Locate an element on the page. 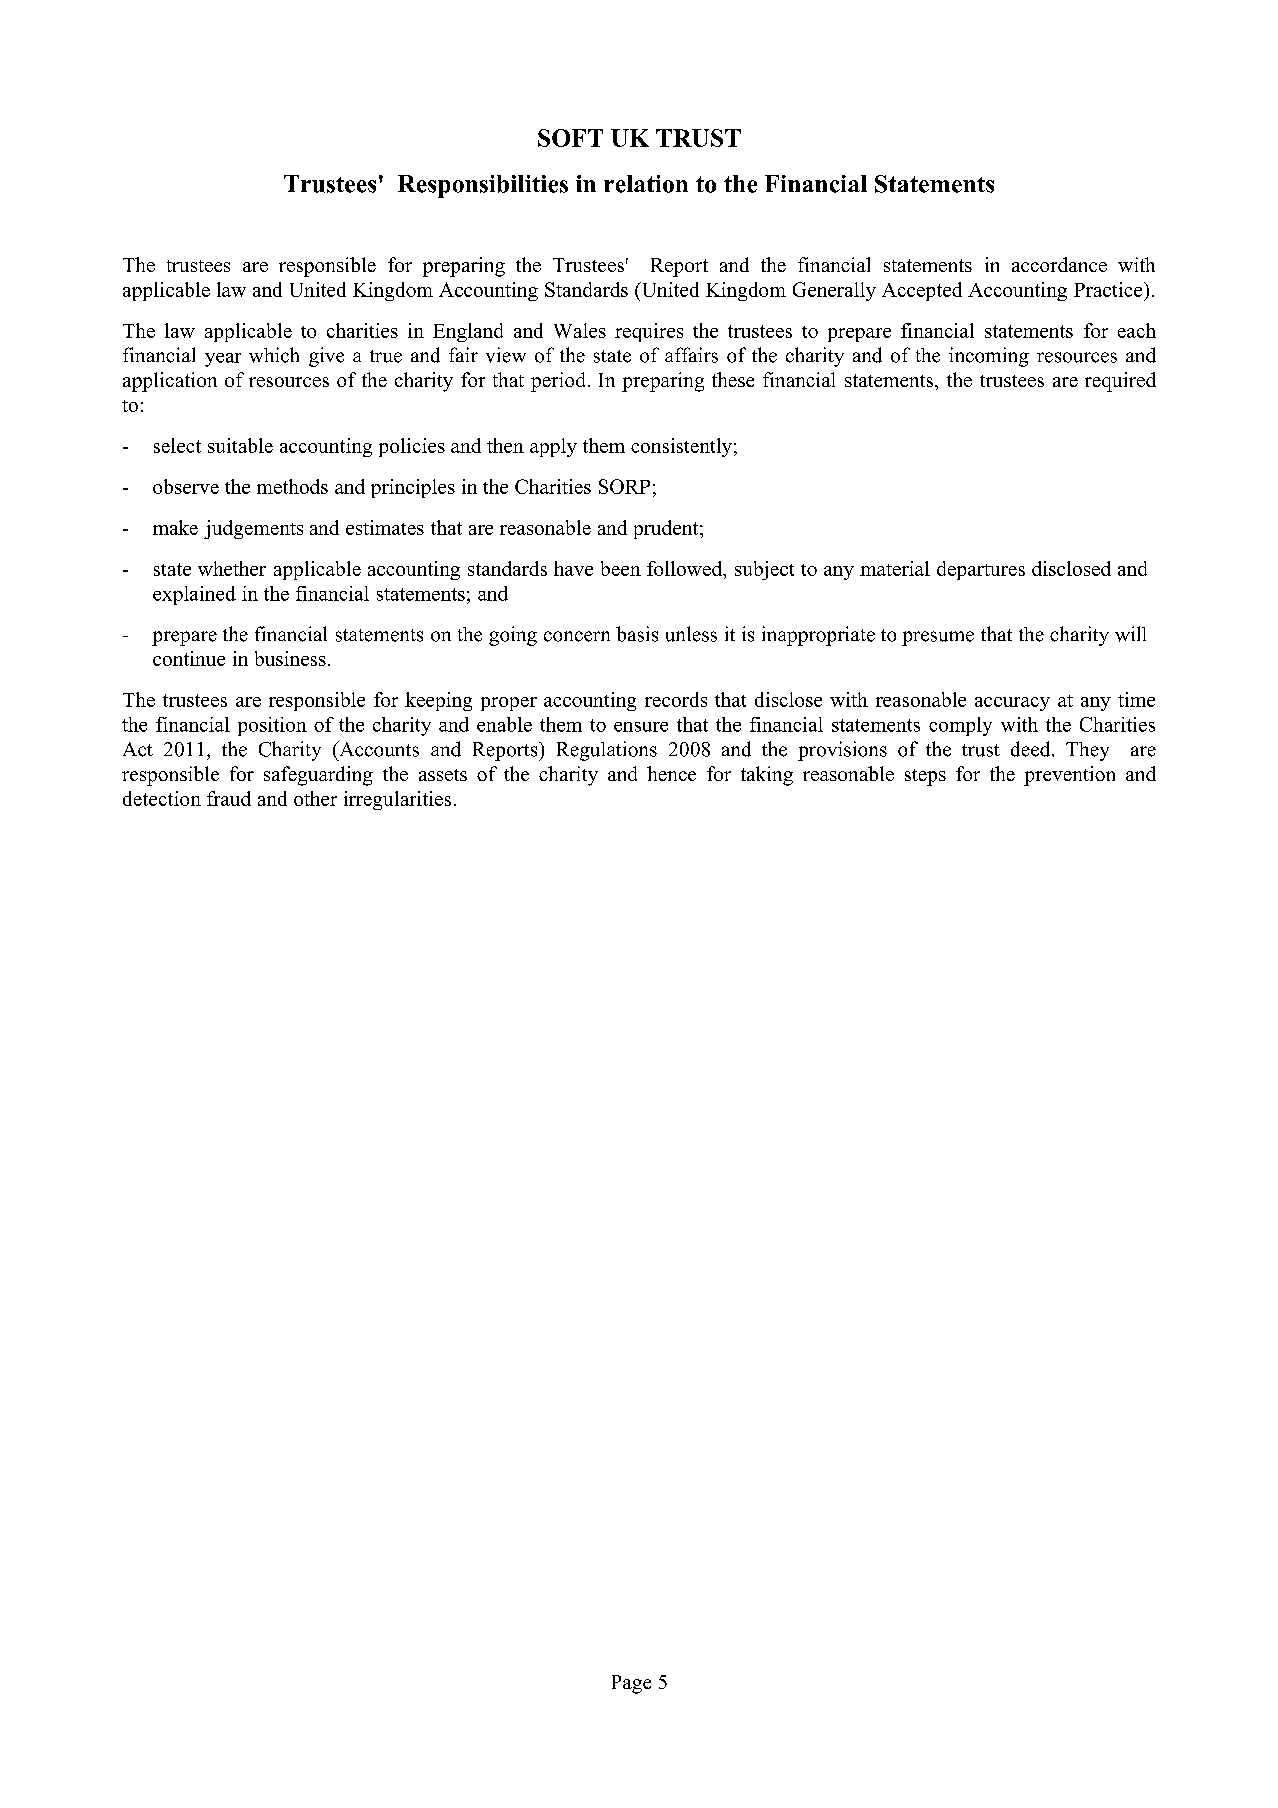 Image resolution: width=1278 pixels, height=1808 pixels. relation is located at coordinates (646, 184).
